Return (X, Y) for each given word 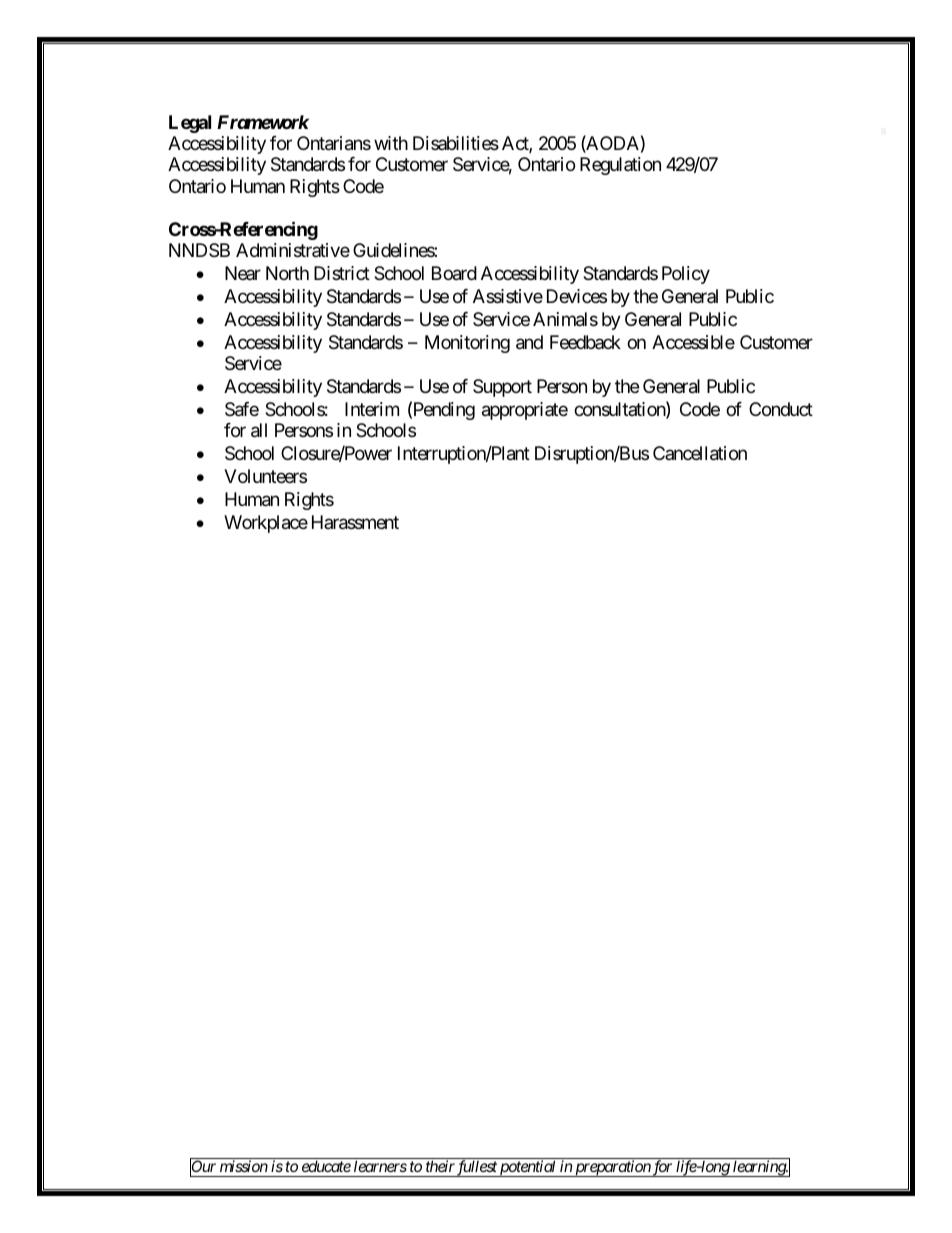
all (259, 430)
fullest (477, 1168)
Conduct (781, 409)
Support (502, 388)
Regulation (620, 166)
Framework (263, 122)
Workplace (266, 524)
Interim (372, 409)
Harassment (355, 522)
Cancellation (700, 453)
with (391, 143)
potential (528, 1168)
